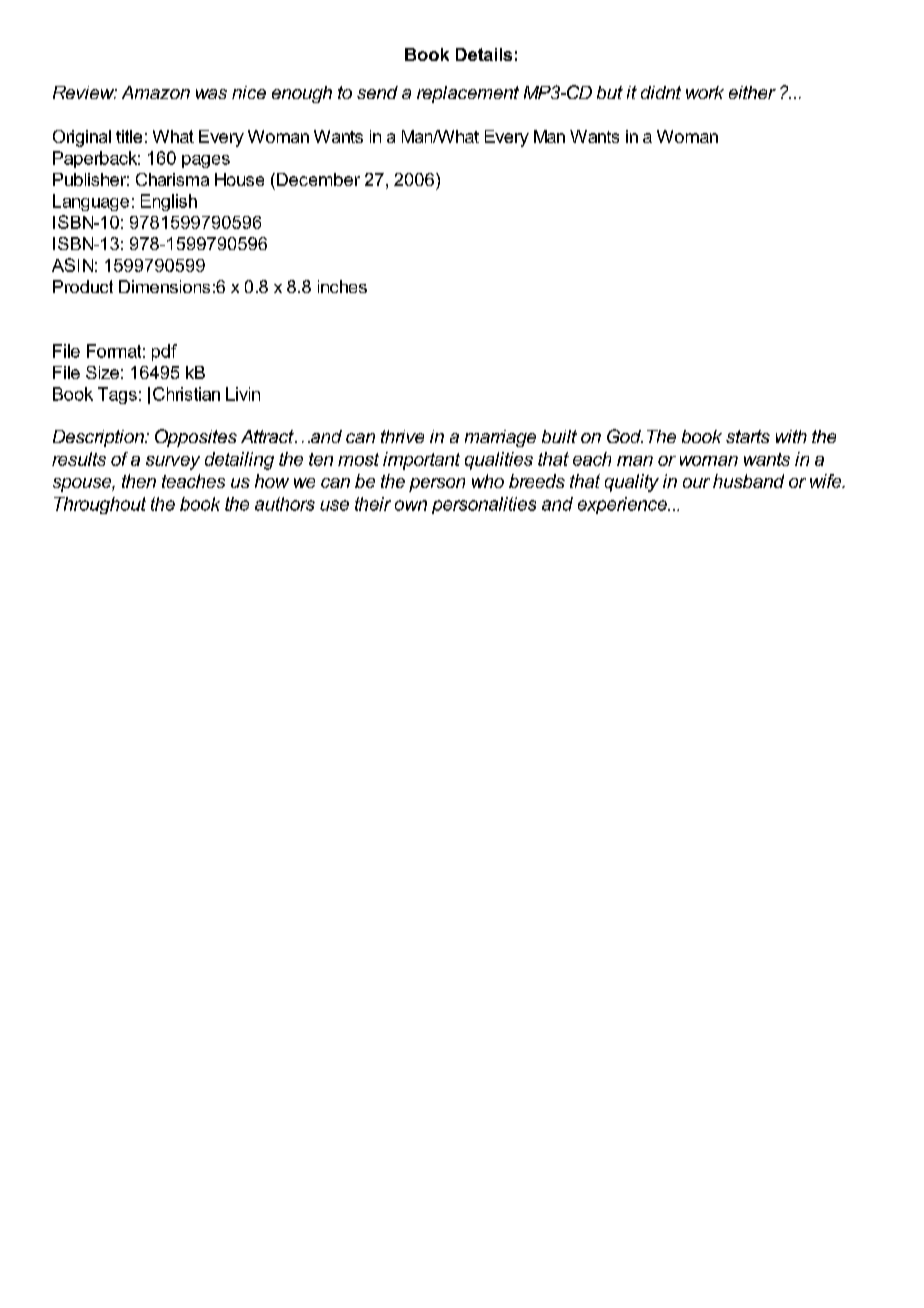 The image size is (924, 1308). Describe the element at coordinates (752, 92) in the image. I see `either` at that location.
